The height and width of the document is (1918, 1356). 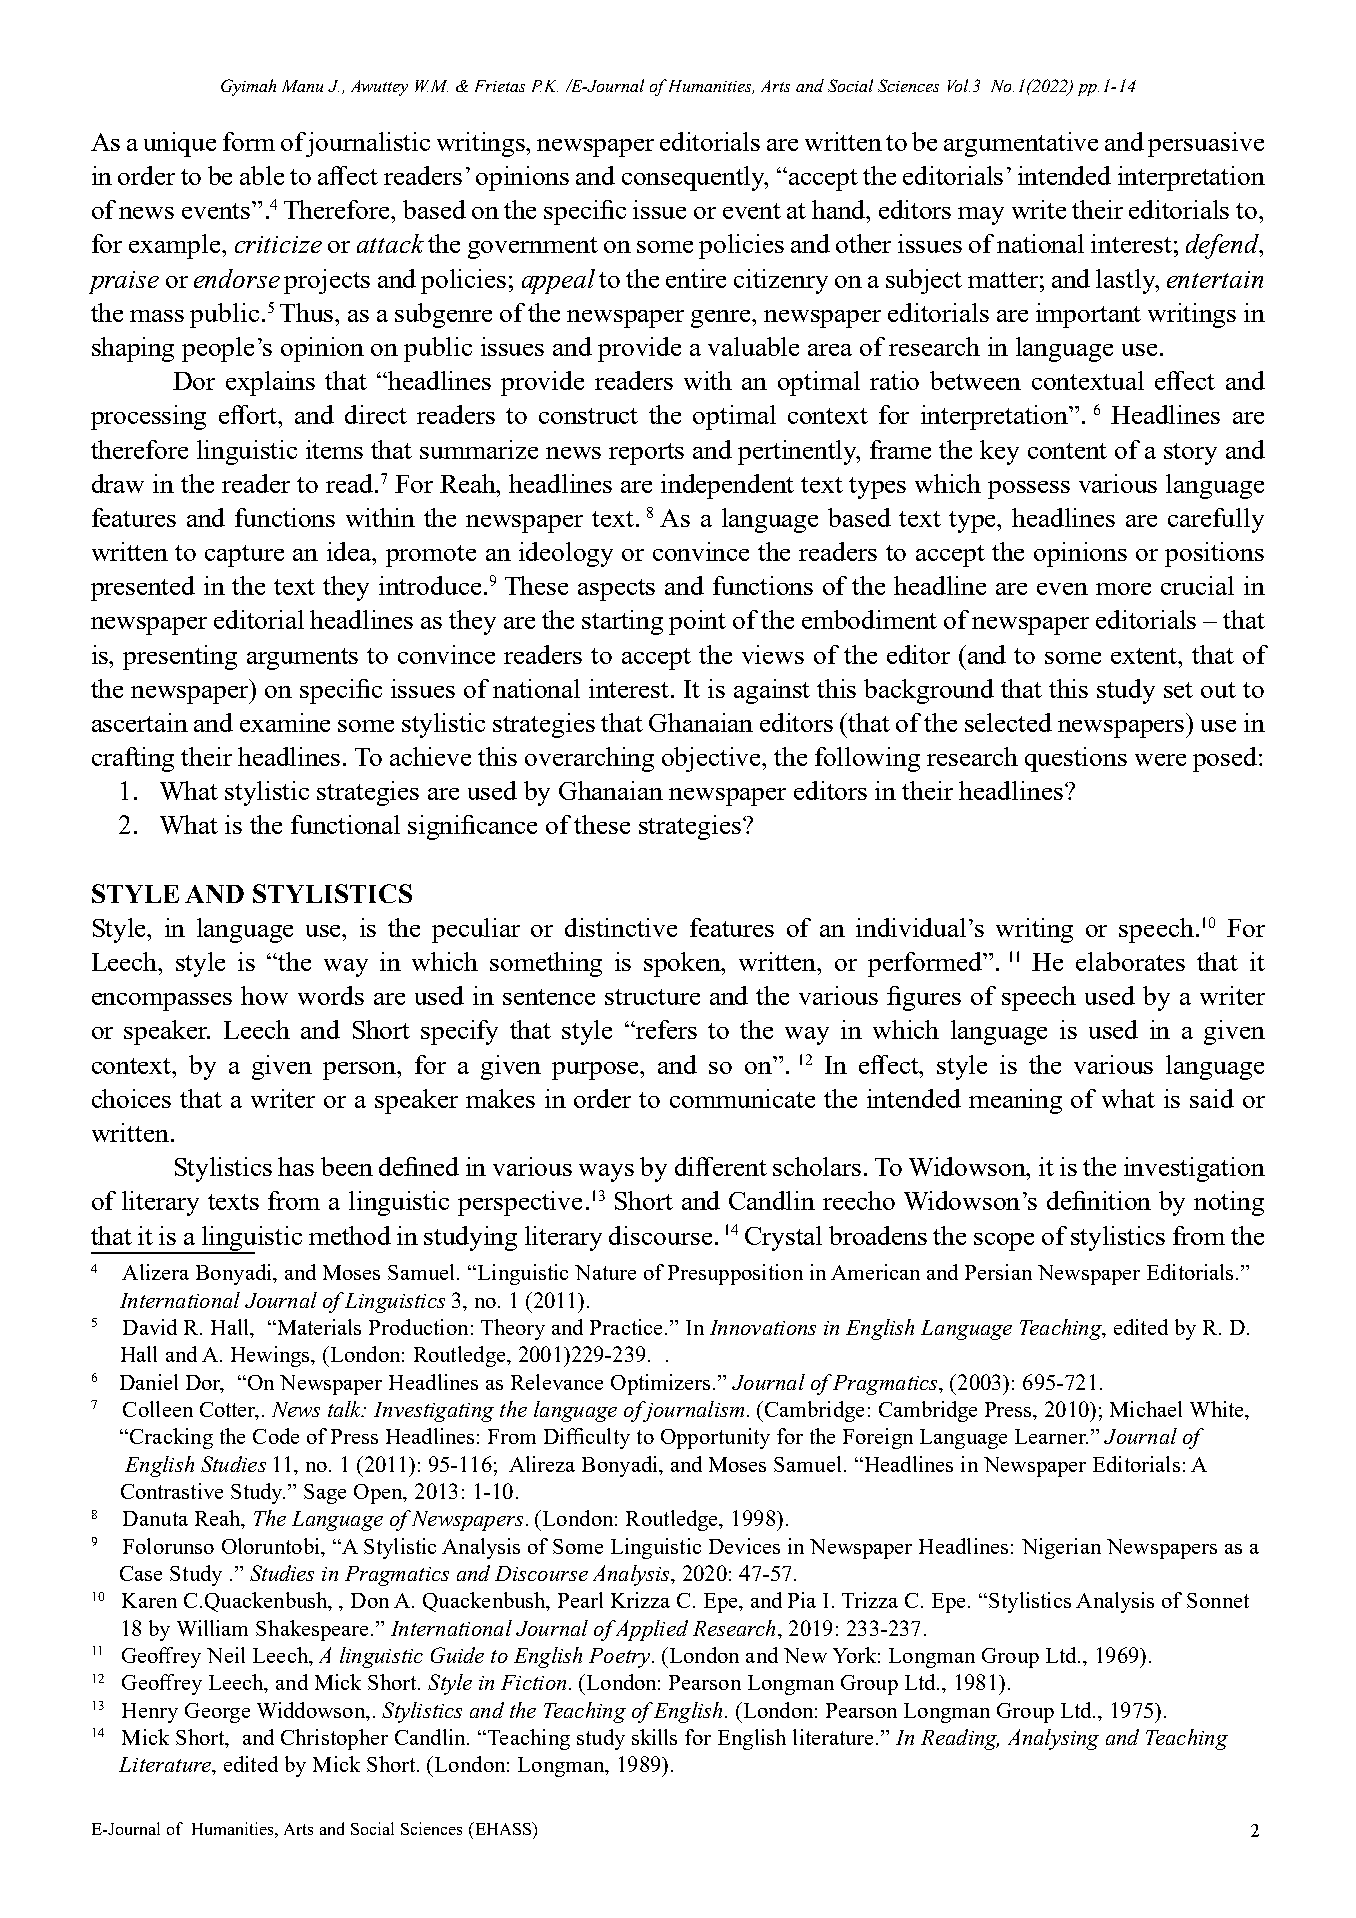 What do you see at coordinates (1021, 144) in the document?
I see `argumentative` at bounding box center [1021, 144].
